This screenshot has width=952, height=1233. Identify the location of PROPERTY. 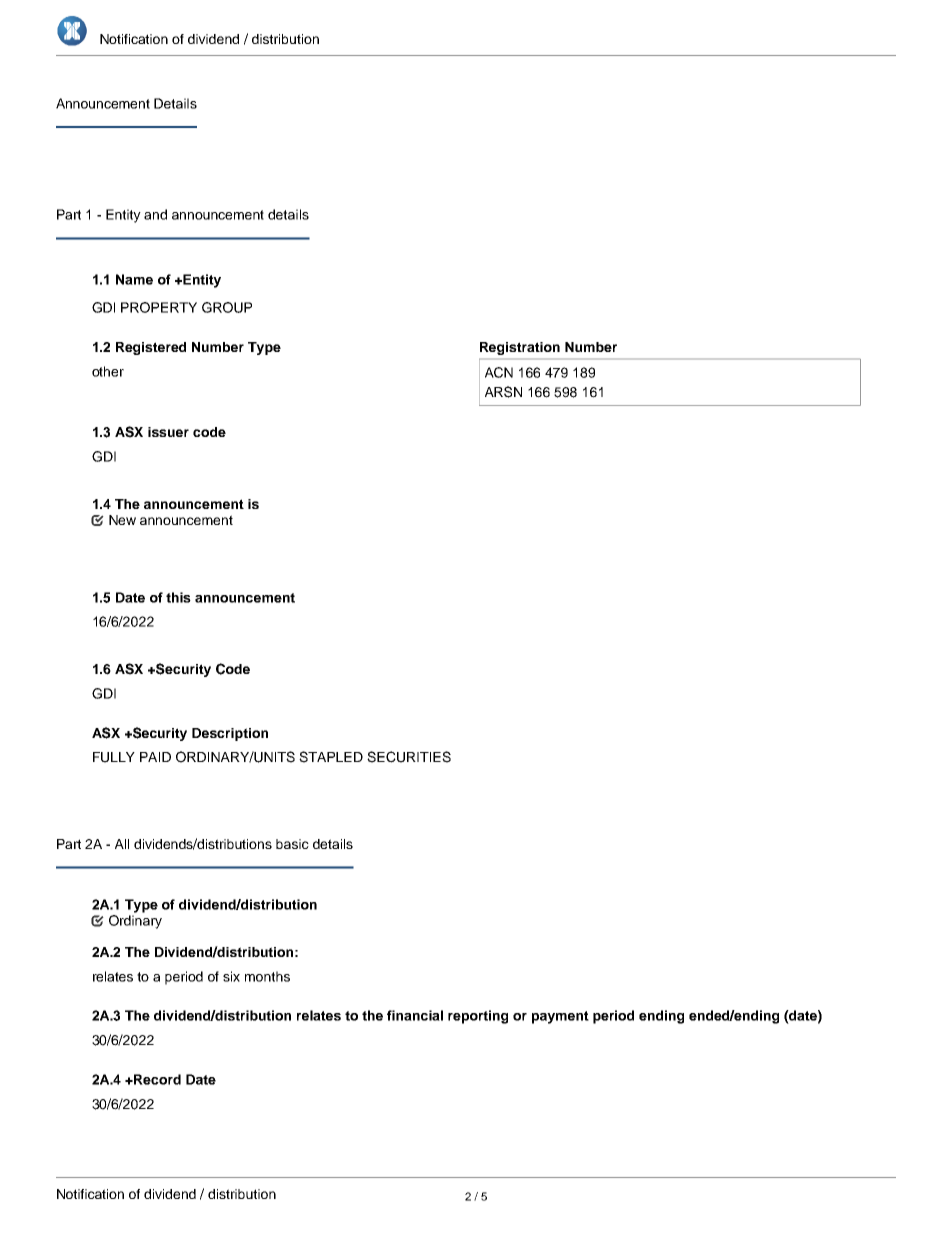
(159, 307).
